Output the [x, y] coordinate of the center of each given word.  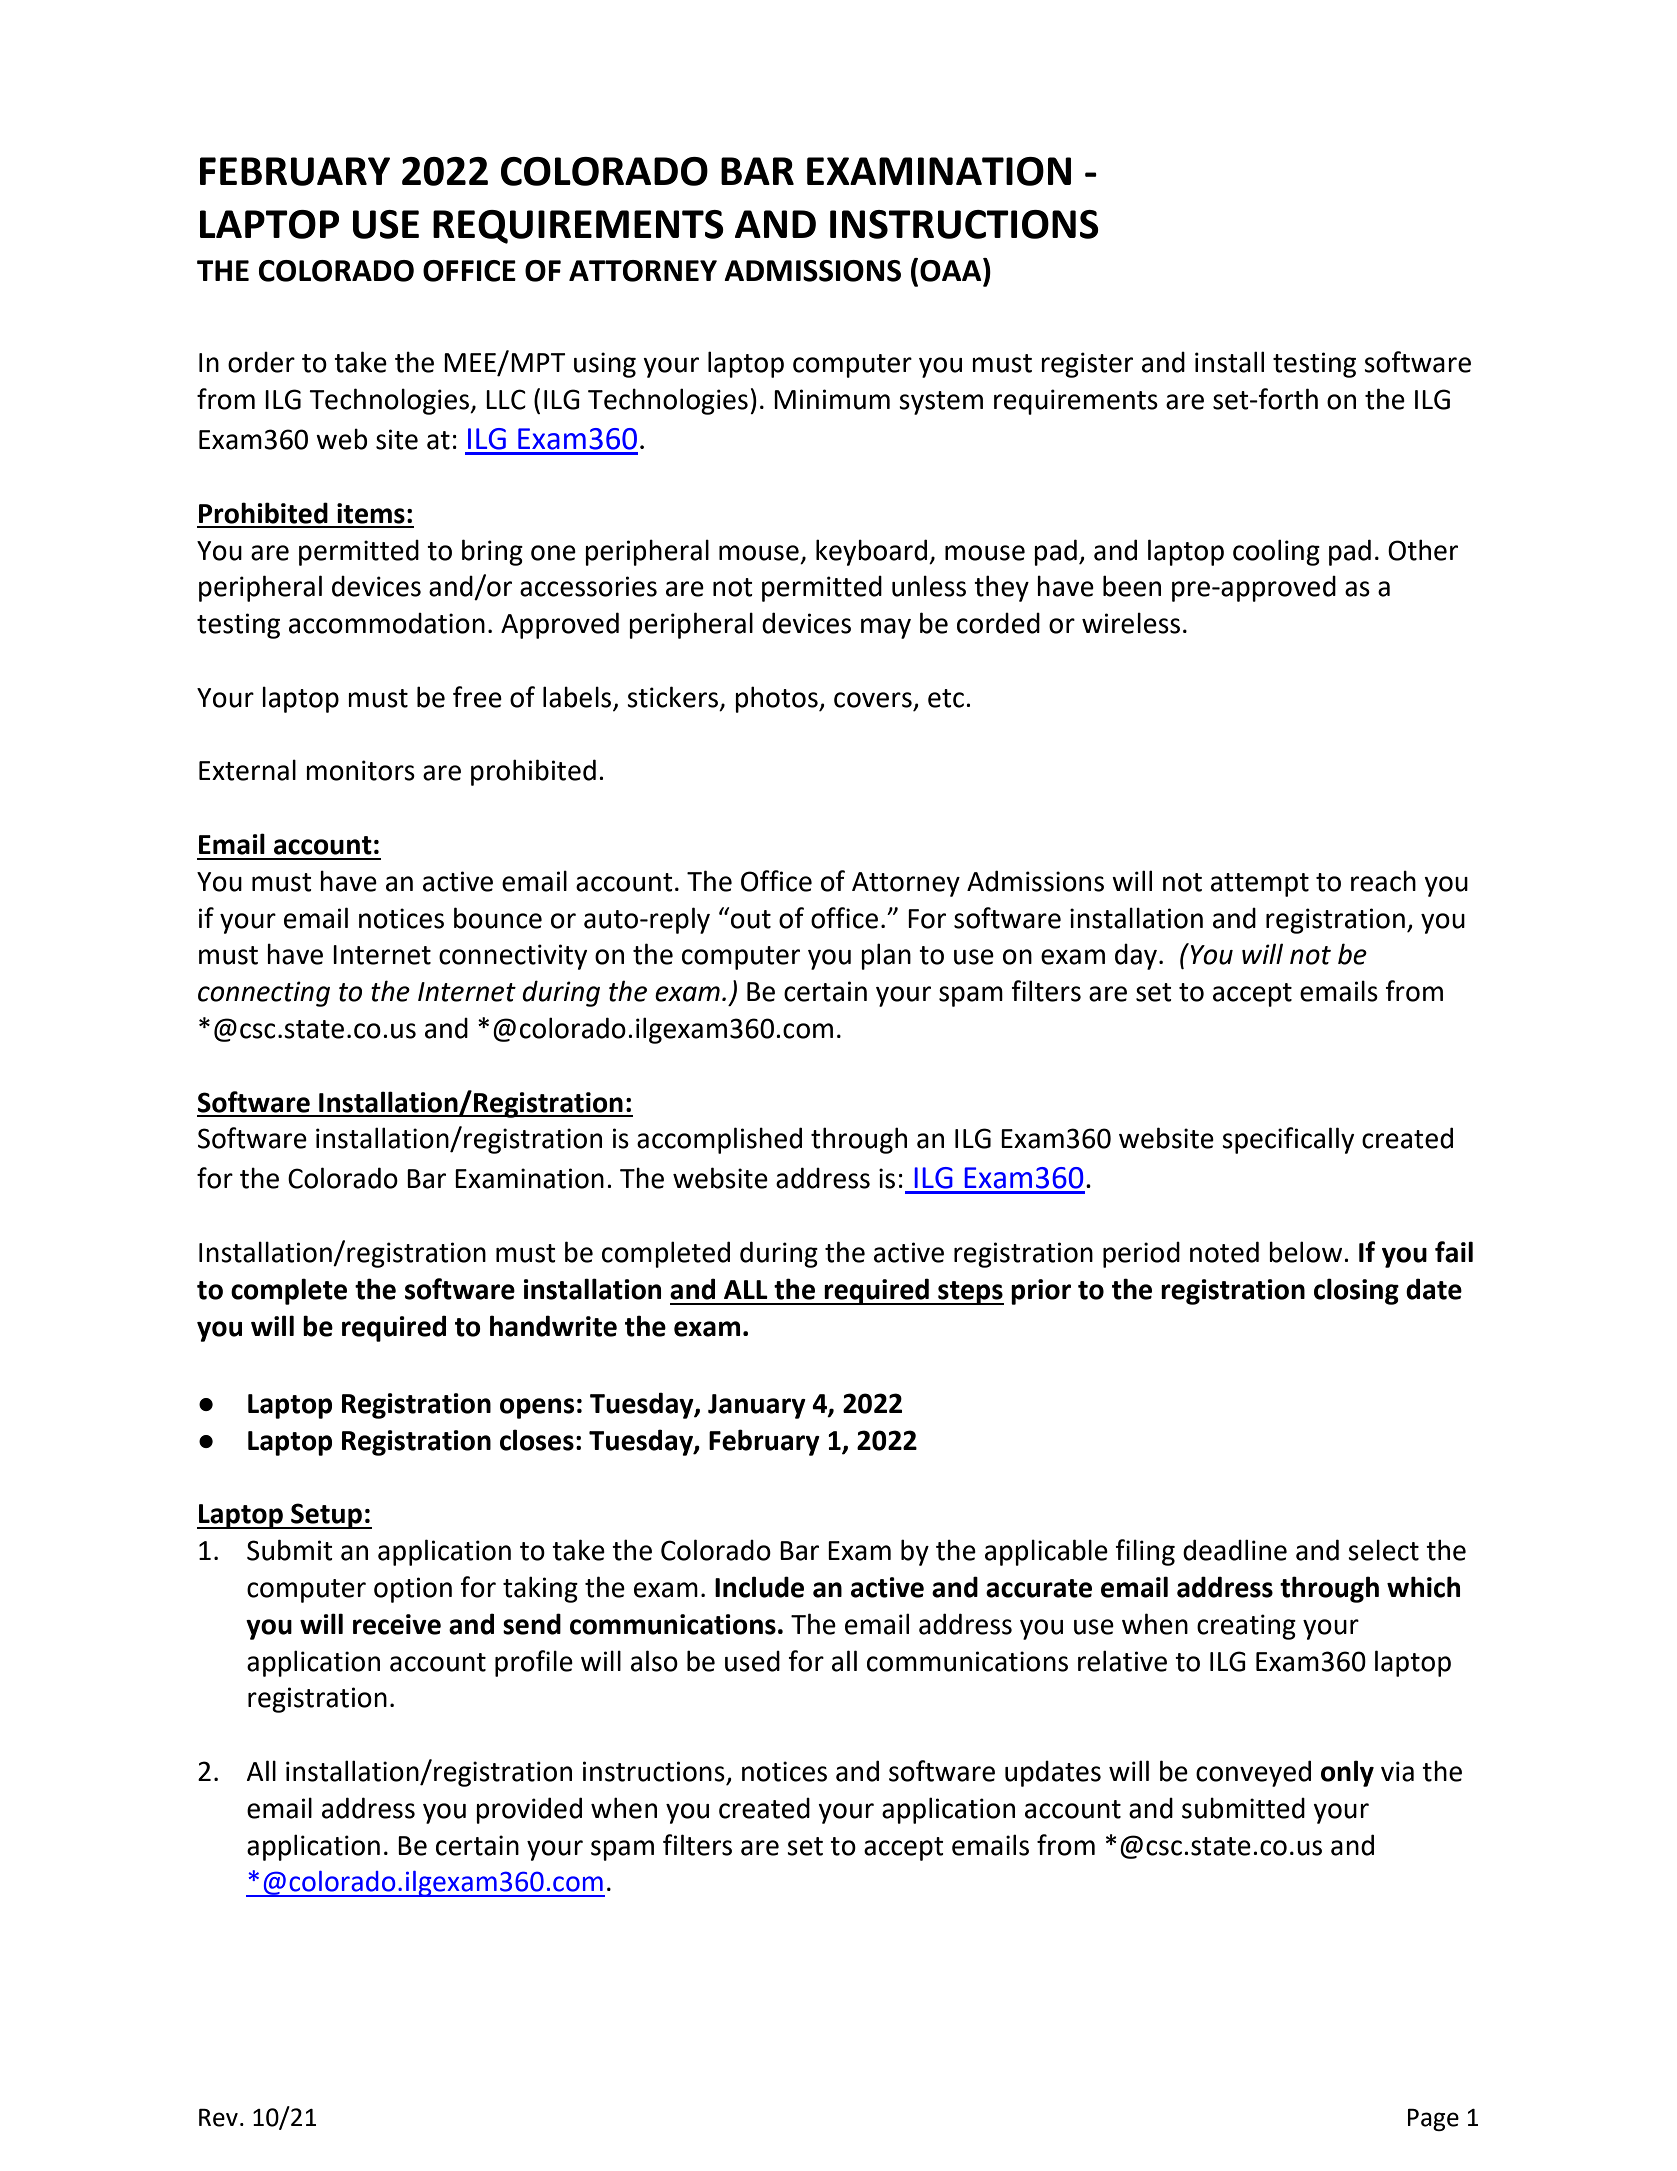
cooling [1276, 552]
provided [529, 1810]
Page [1433, 2119]
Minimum [832, 399]
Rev [218, 2117]
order [261, 362]
